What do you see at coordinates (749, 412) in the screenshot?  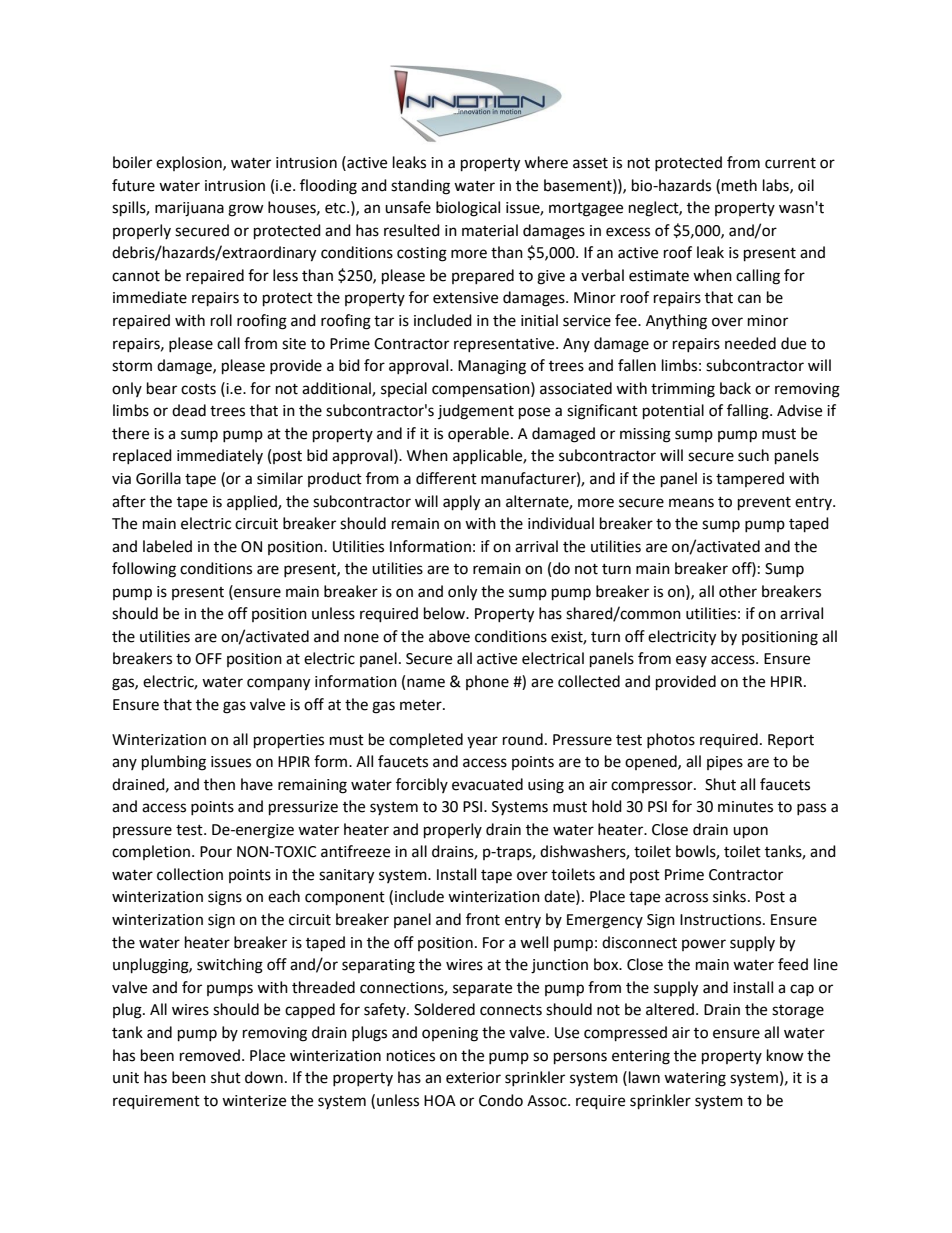 I see `falling` at bounding box center [749, 412].
